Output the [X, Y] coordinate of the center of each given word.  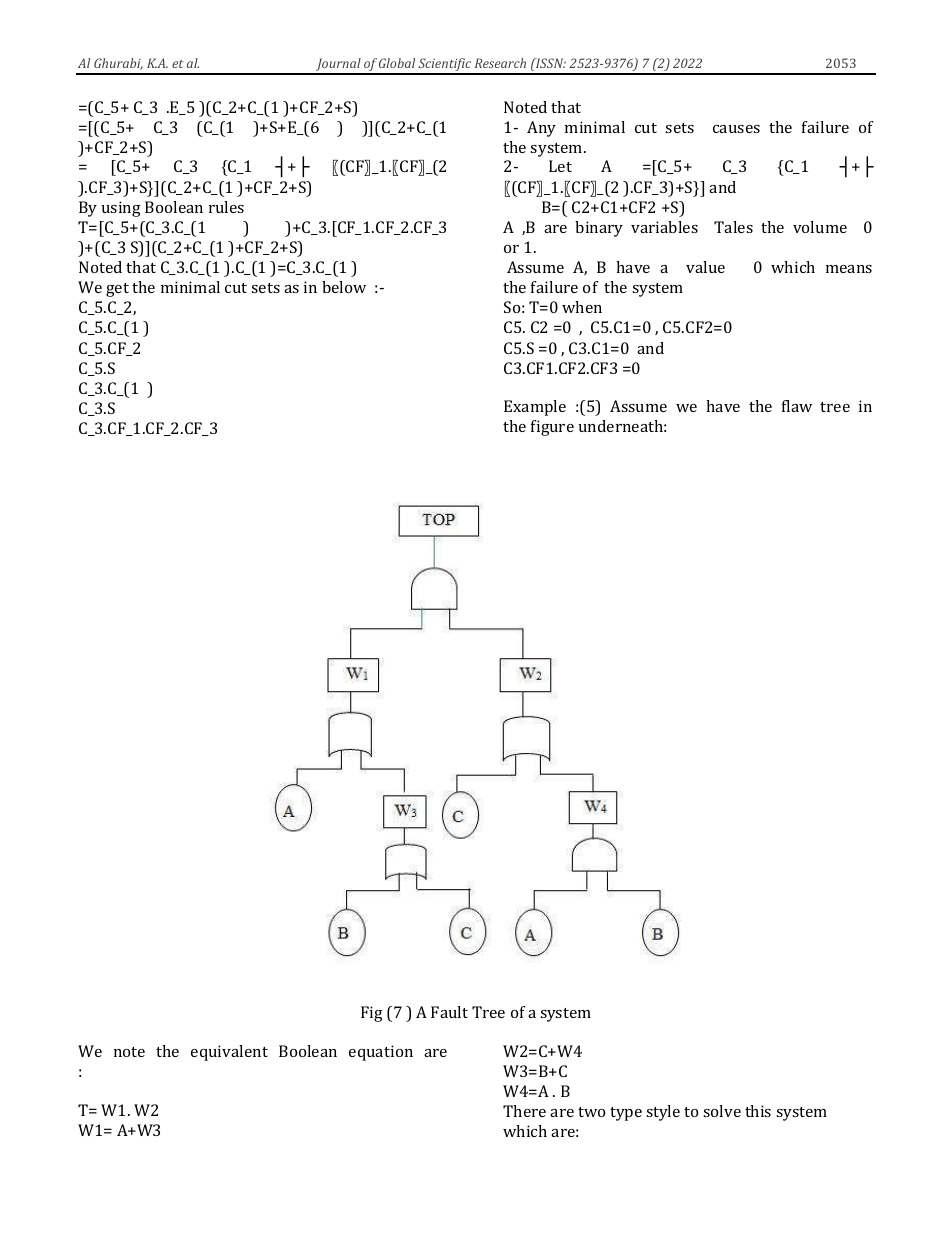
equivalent [229, 1053]
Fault [449, 1012]
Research [500, 63]
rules [226, 207]
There [524, 1111]
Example [535, 408]
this [758, 1111]
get [117, 290]
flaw [797, 406]
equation [381, 1053]
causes [736, 129]
